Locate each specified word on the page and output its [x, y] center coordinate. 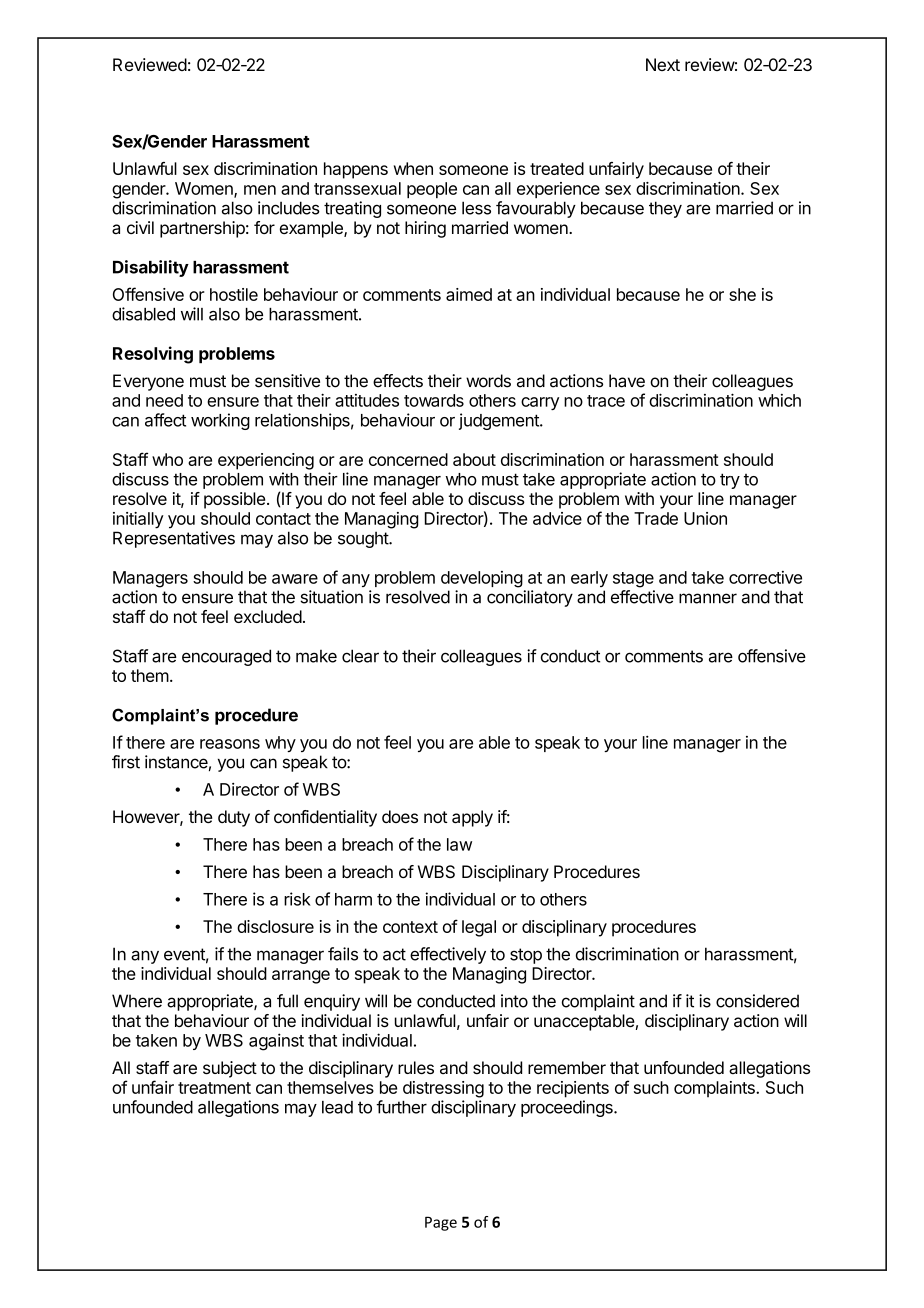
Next [663, 64]
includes [289, 208]
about [474, 459]
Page [441, 1223]
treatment [214, 1088]
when [413, 168]
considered [757, 1001]
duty [234, 818]
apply [472, 818]
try [730, 481]
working [220, 421]
